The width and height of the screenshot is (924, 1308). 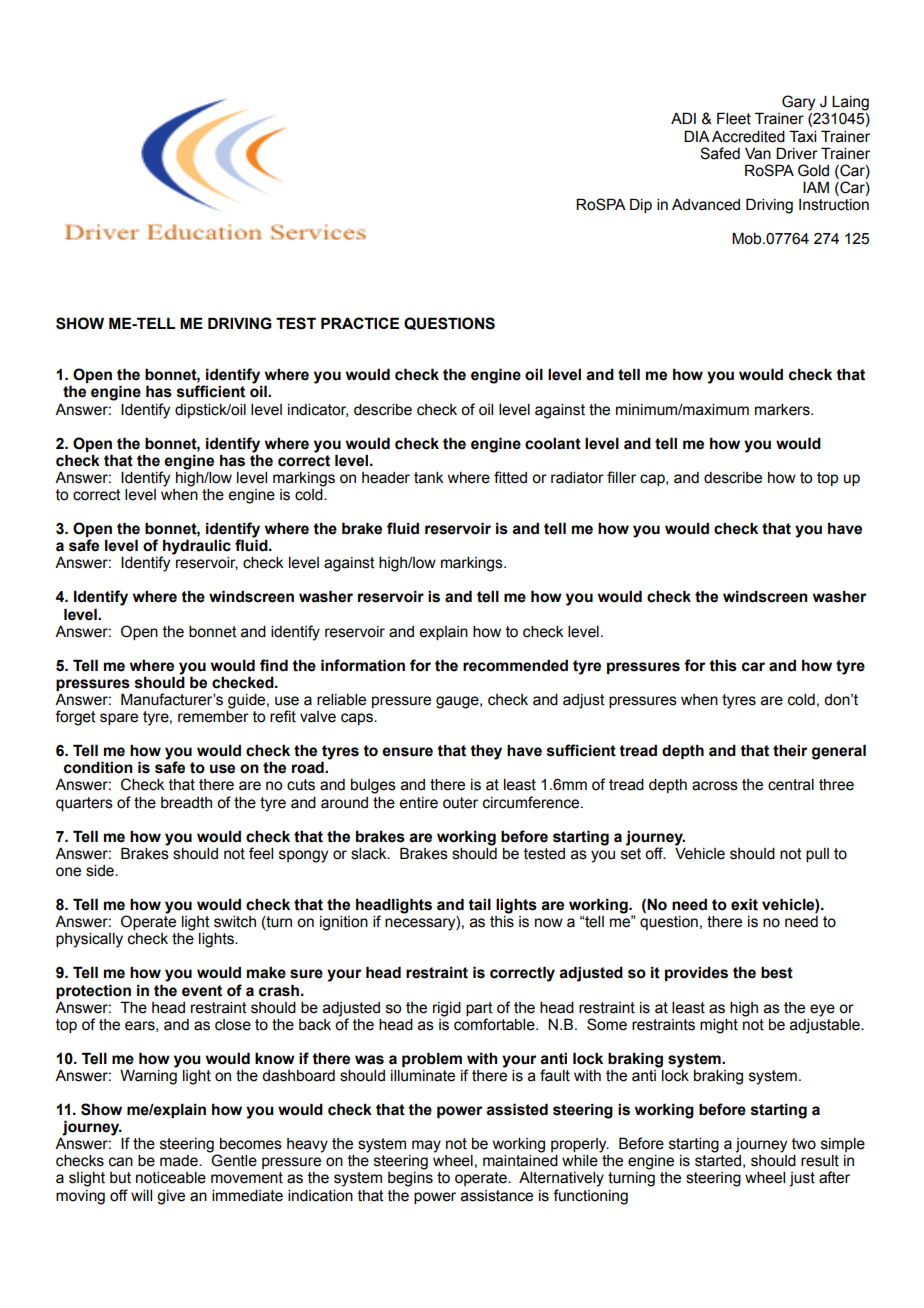 I want to click on made, so click(x=180, y=1161).
